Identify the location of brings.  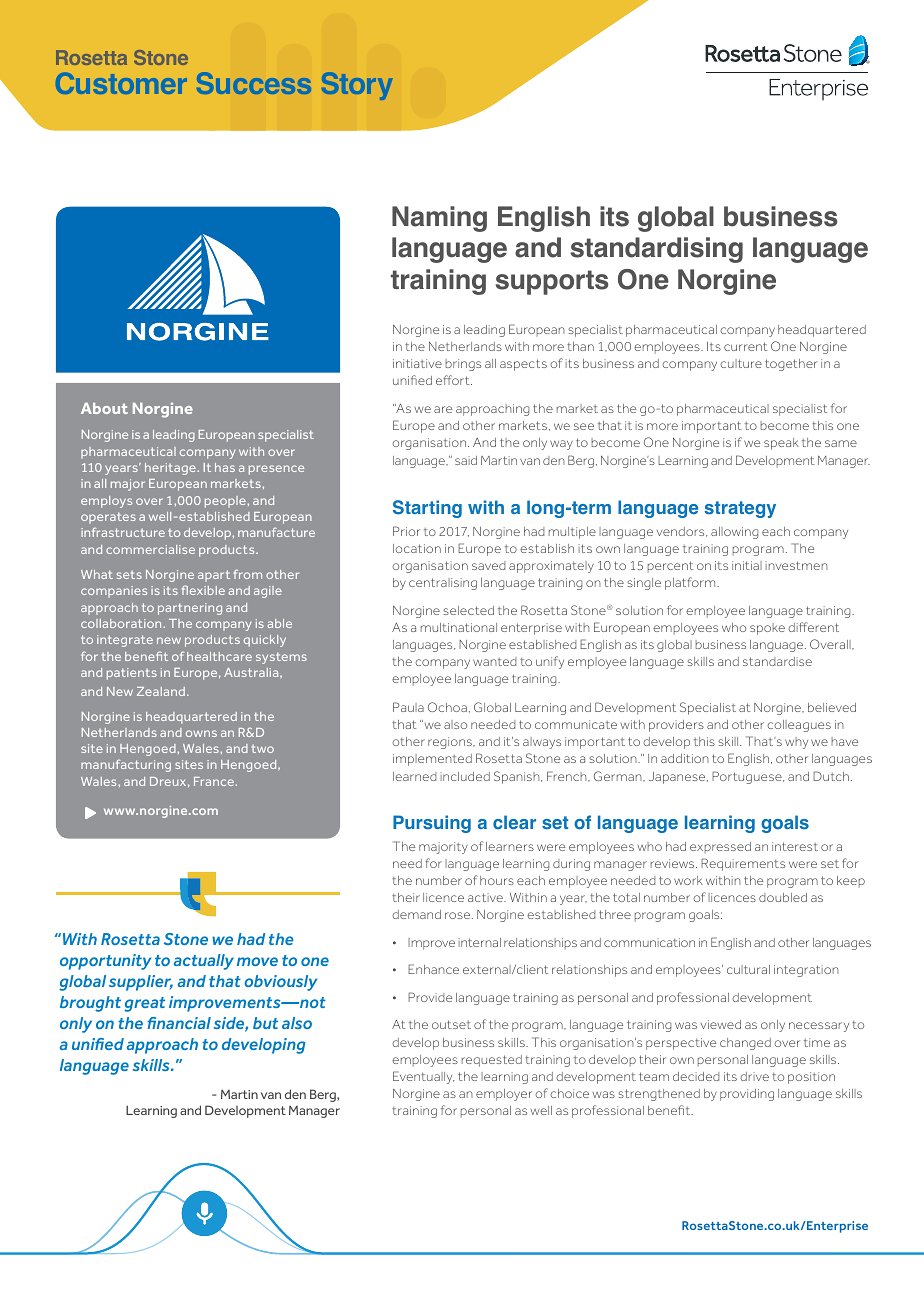
(463, 365).
